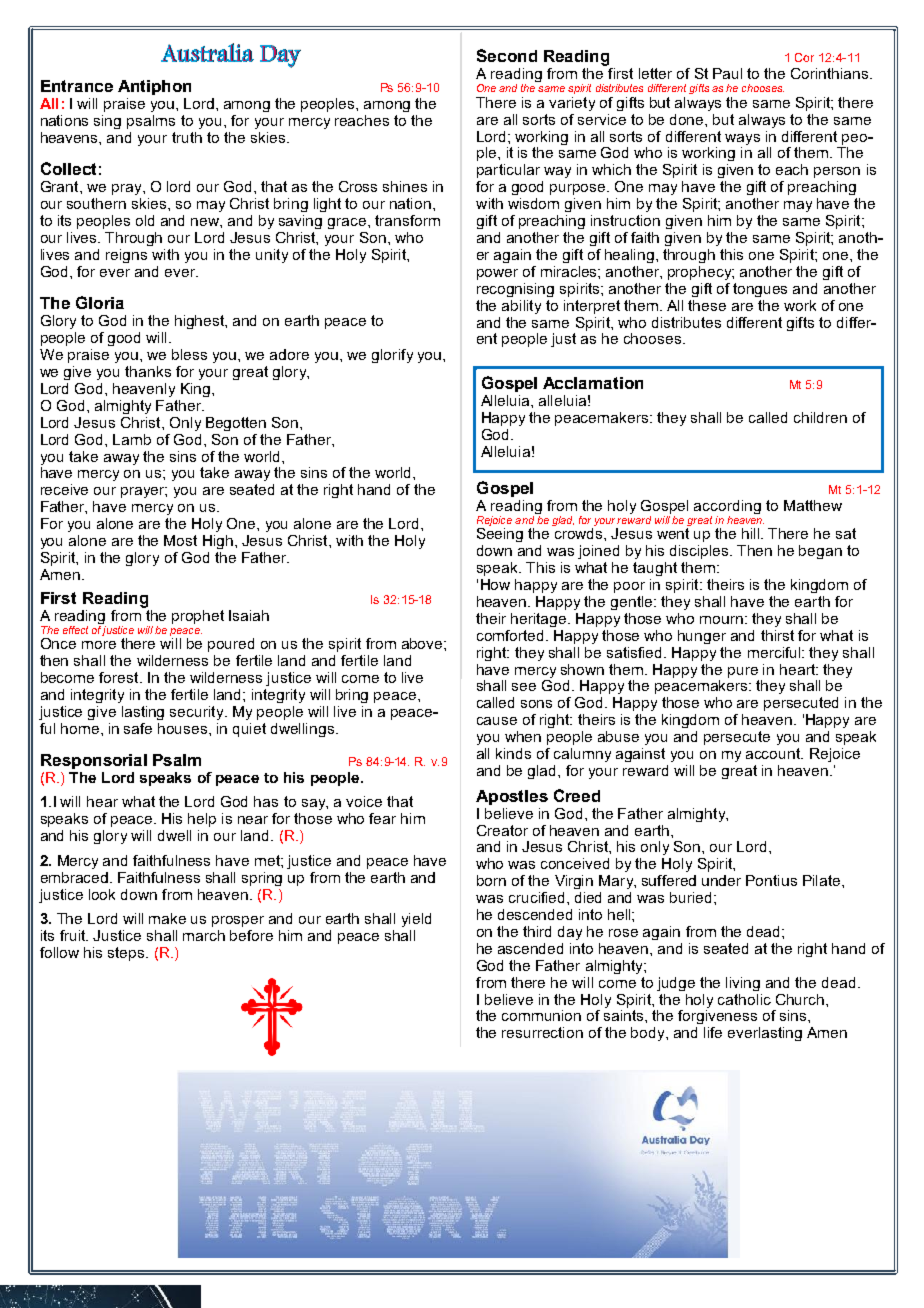 The height and width of the screenshot is (1308, 924). What do you see at coordinates (180, 540) in the screenshot?
I see `Most` at bounding box center [180, 540].
